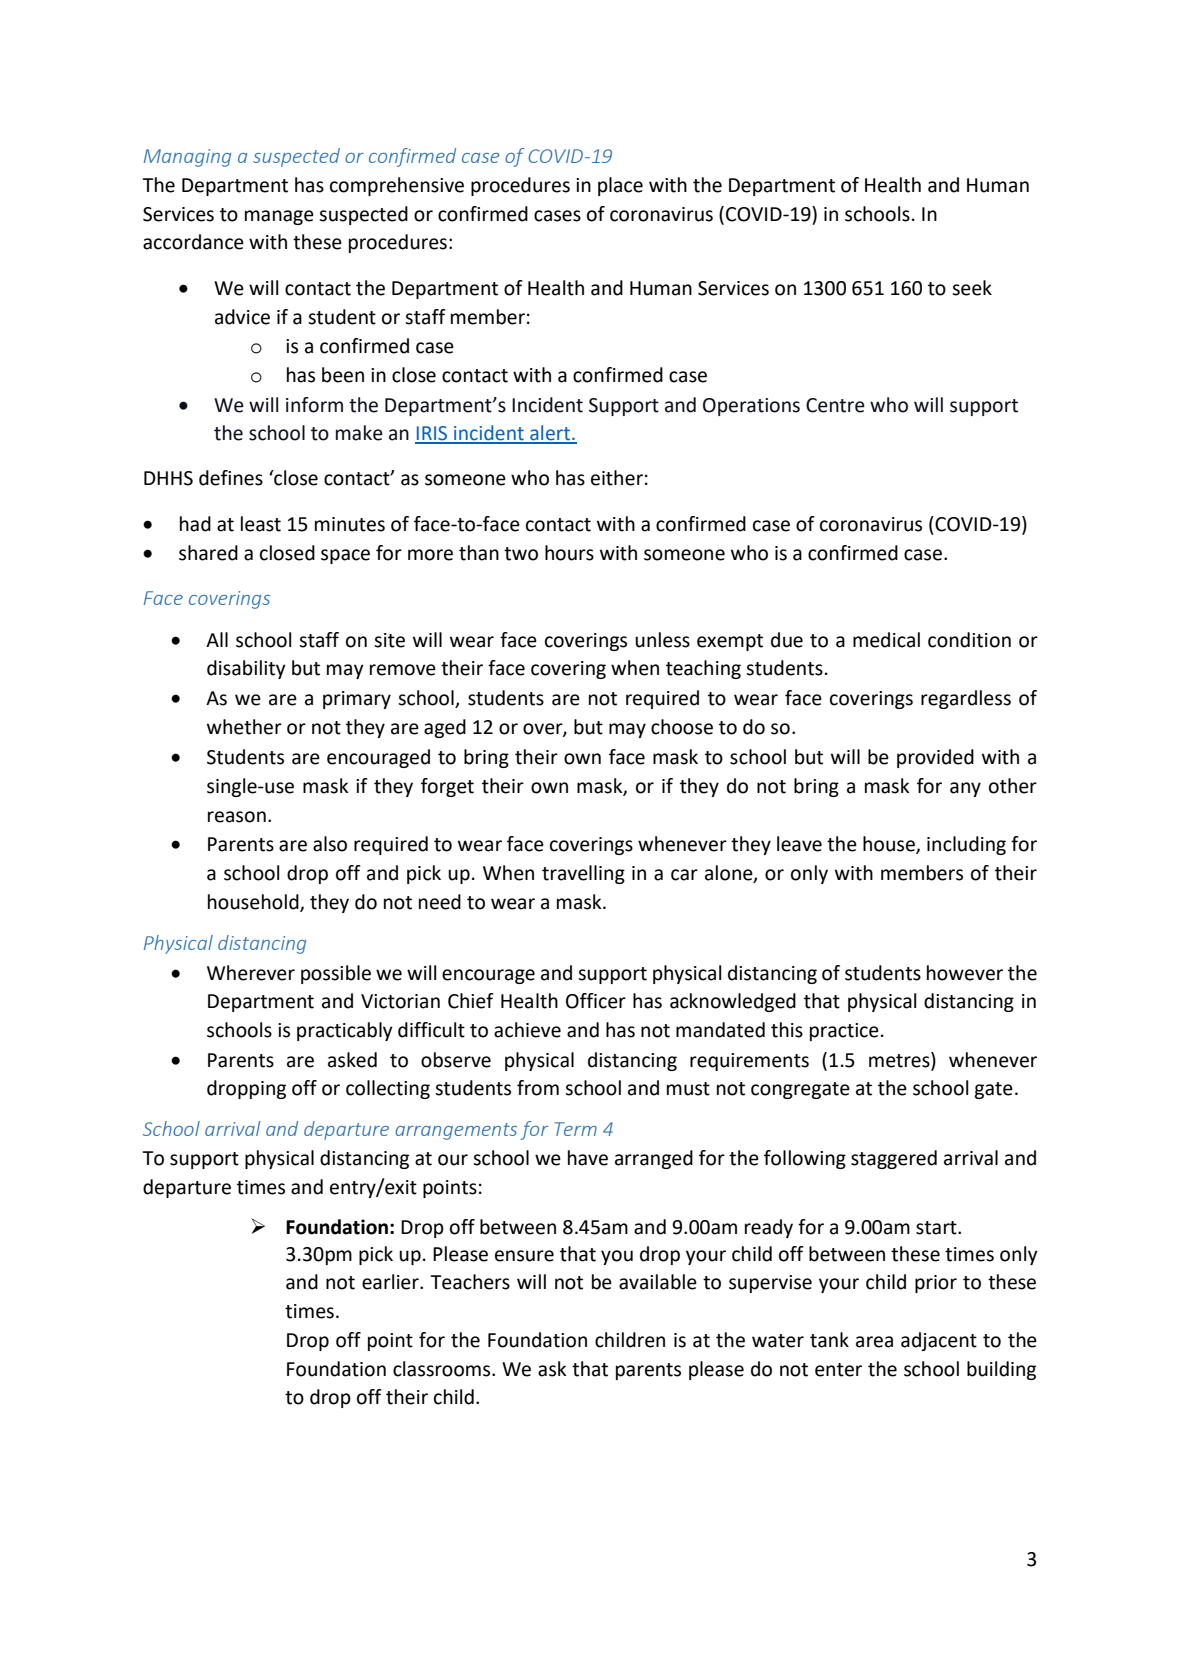 This screenshot has width=1180, height=1669. I want to click on available, so click(658, 1282).
